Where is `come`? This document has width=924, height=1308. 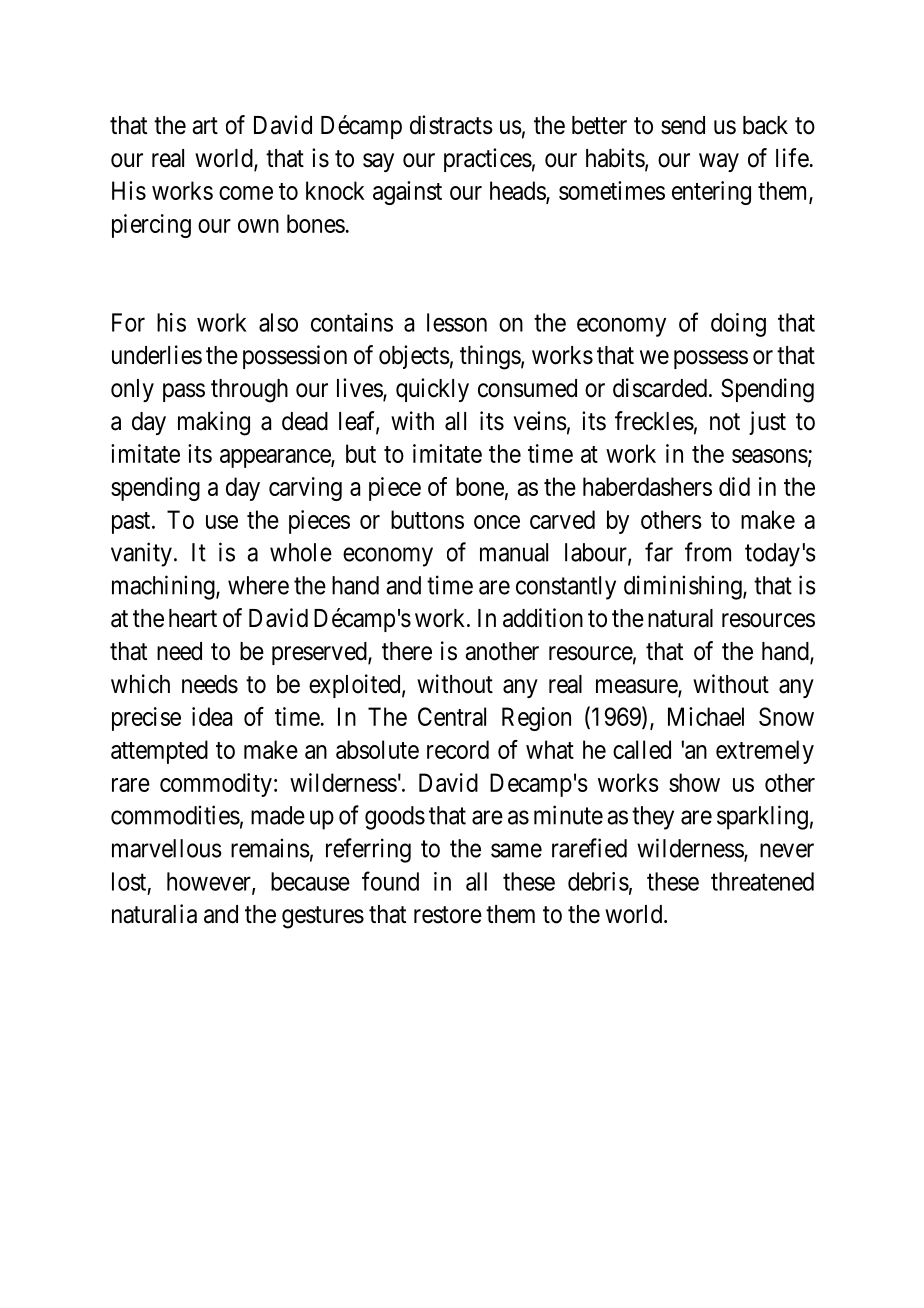 come is located at coordinates (246, 193).
